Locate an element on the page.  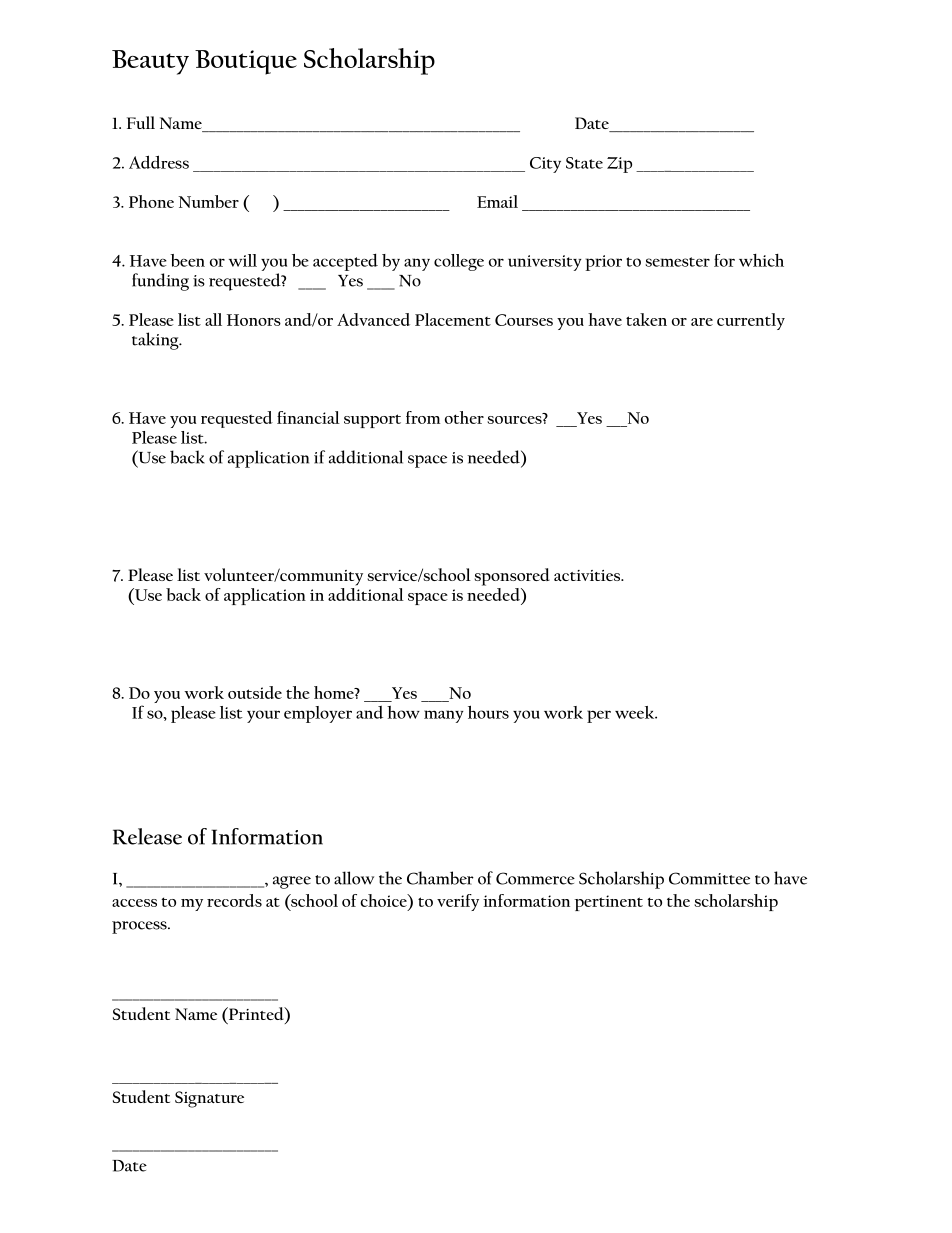
City is located at coordinates (545, 165).
